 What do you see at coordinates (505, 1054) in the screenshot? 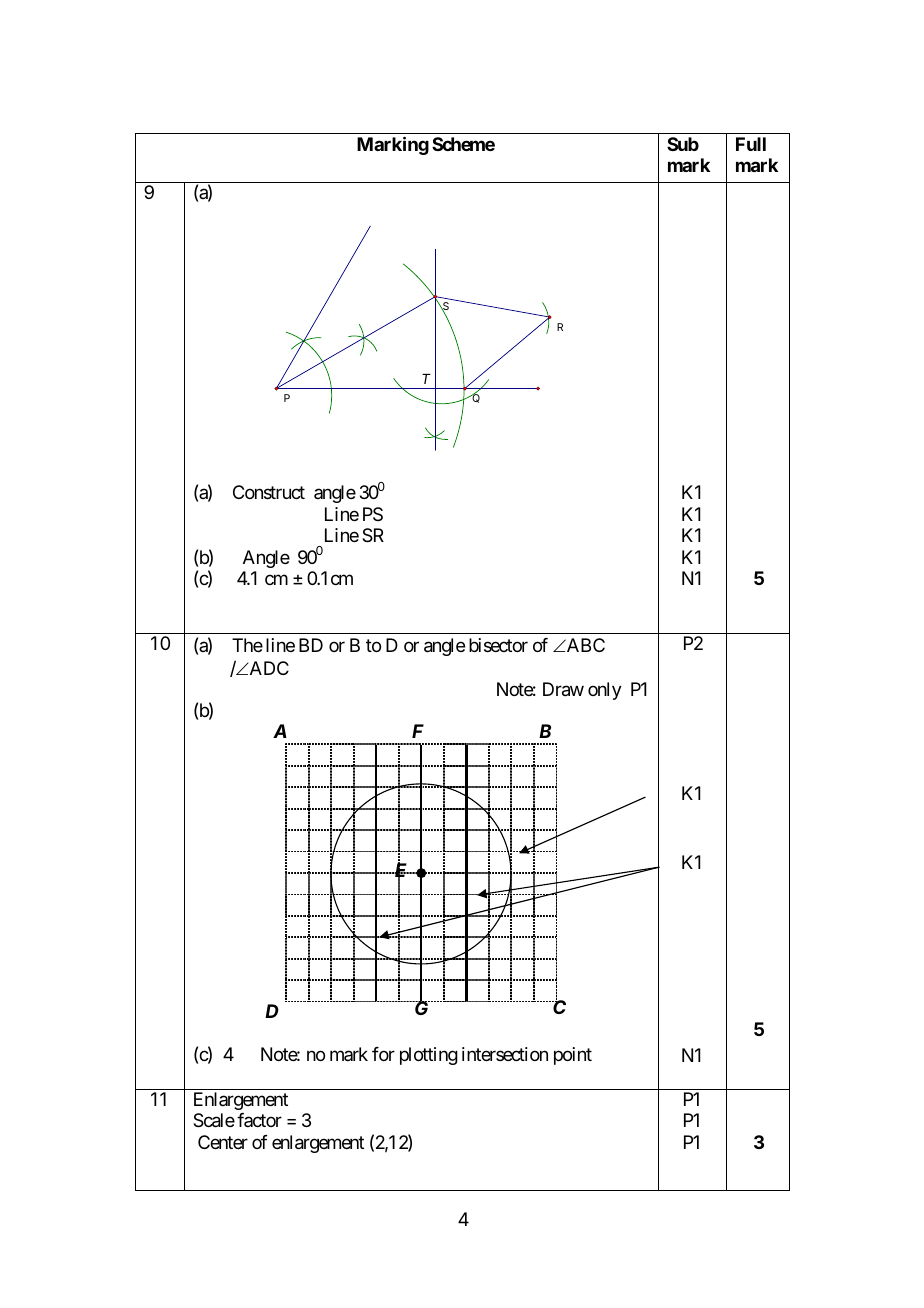
I see `intersection` at bounding box center [505, 1054].
